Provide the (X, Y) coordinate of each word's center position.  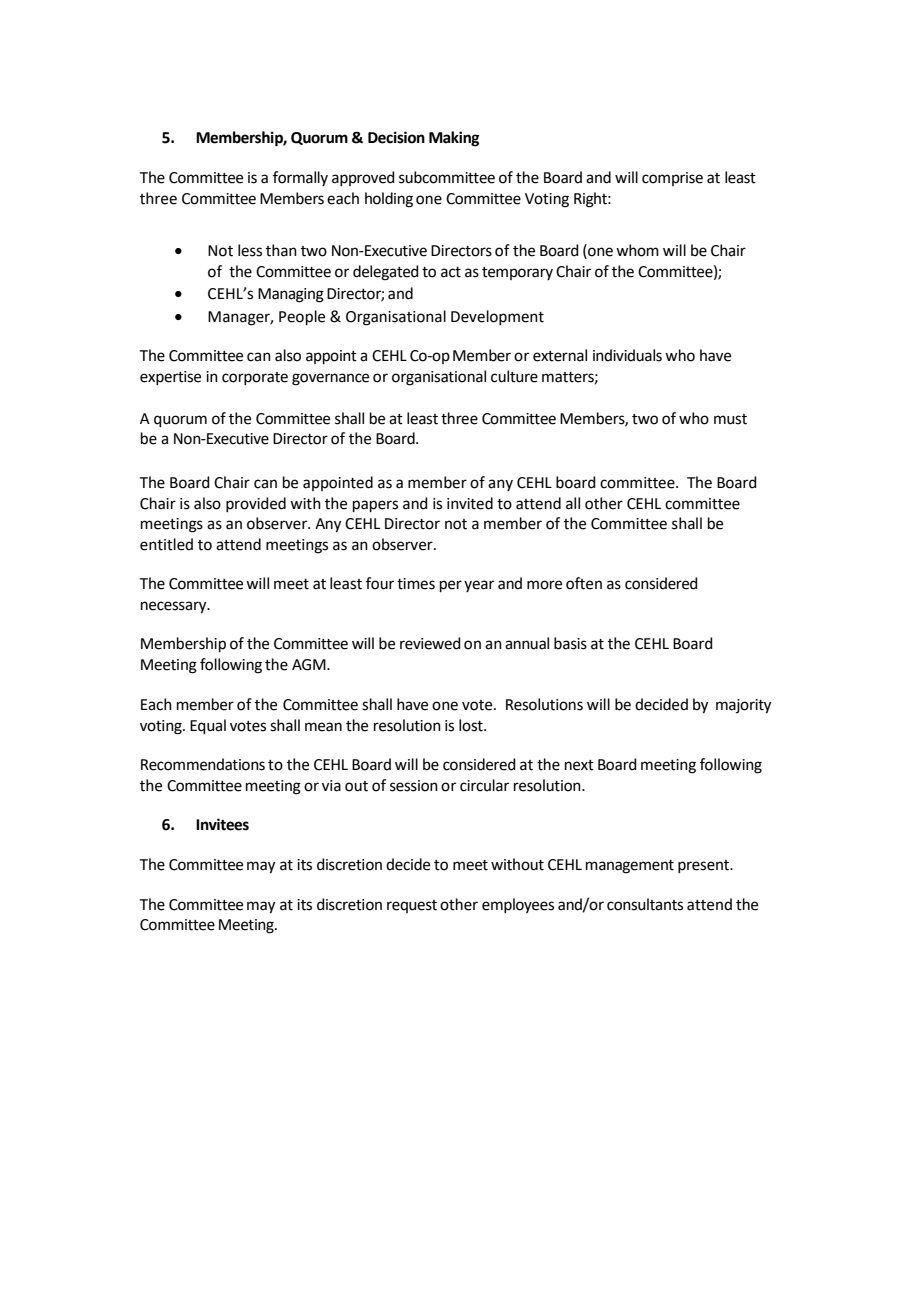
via (331, 786)
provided (256, 504)
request (412, 906)
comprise (672, 179)
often (584, 583)
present (704, 866)
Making (454, 139)
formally (300, 178)
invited (470, 503)
